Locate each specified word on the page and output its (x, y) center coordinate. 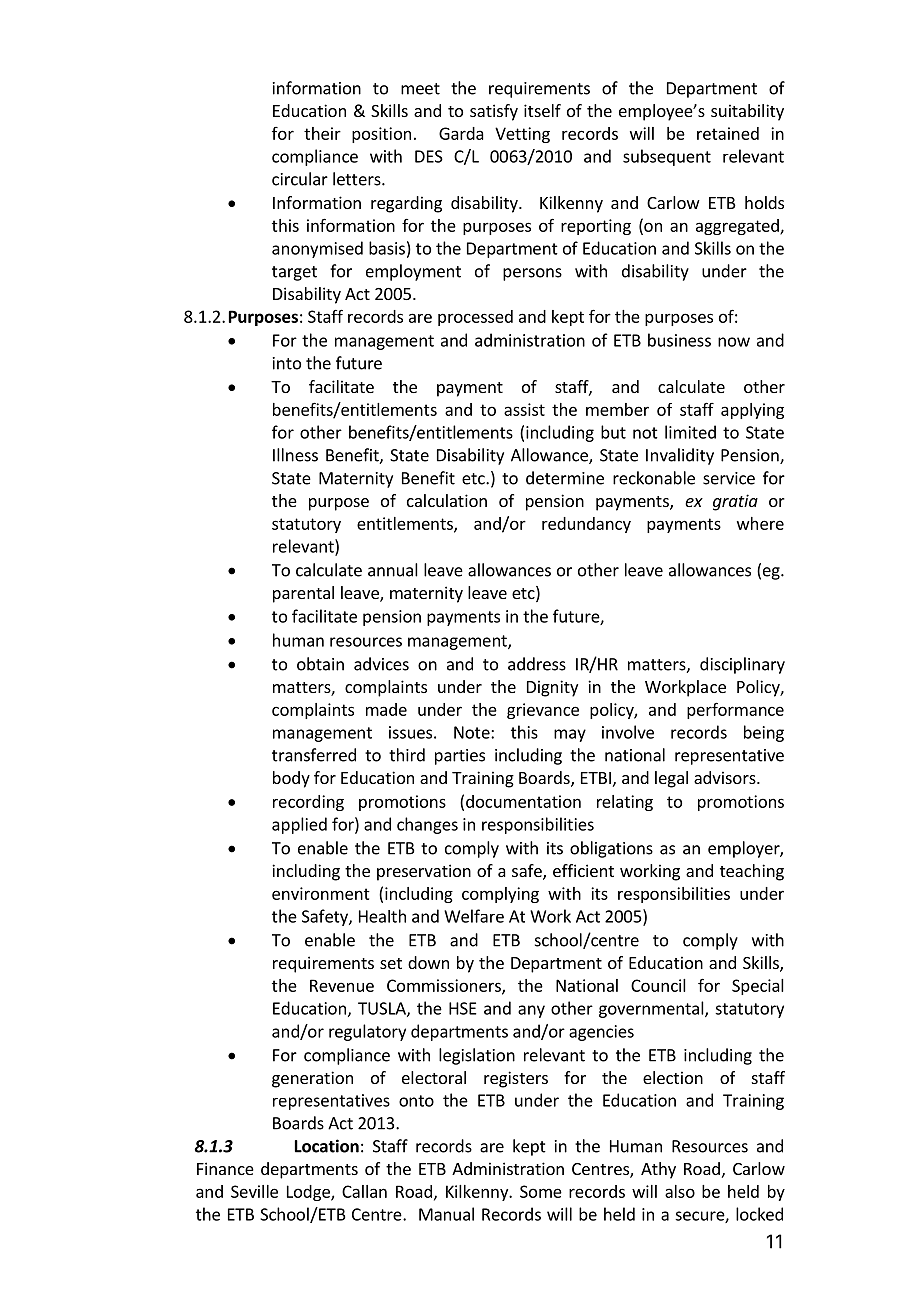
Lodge (309, 1193)
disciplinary (742, 665)
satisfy (494, 112)
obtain (320, 664)
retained (728, 133)
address (537, 664)
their (322, 133)
